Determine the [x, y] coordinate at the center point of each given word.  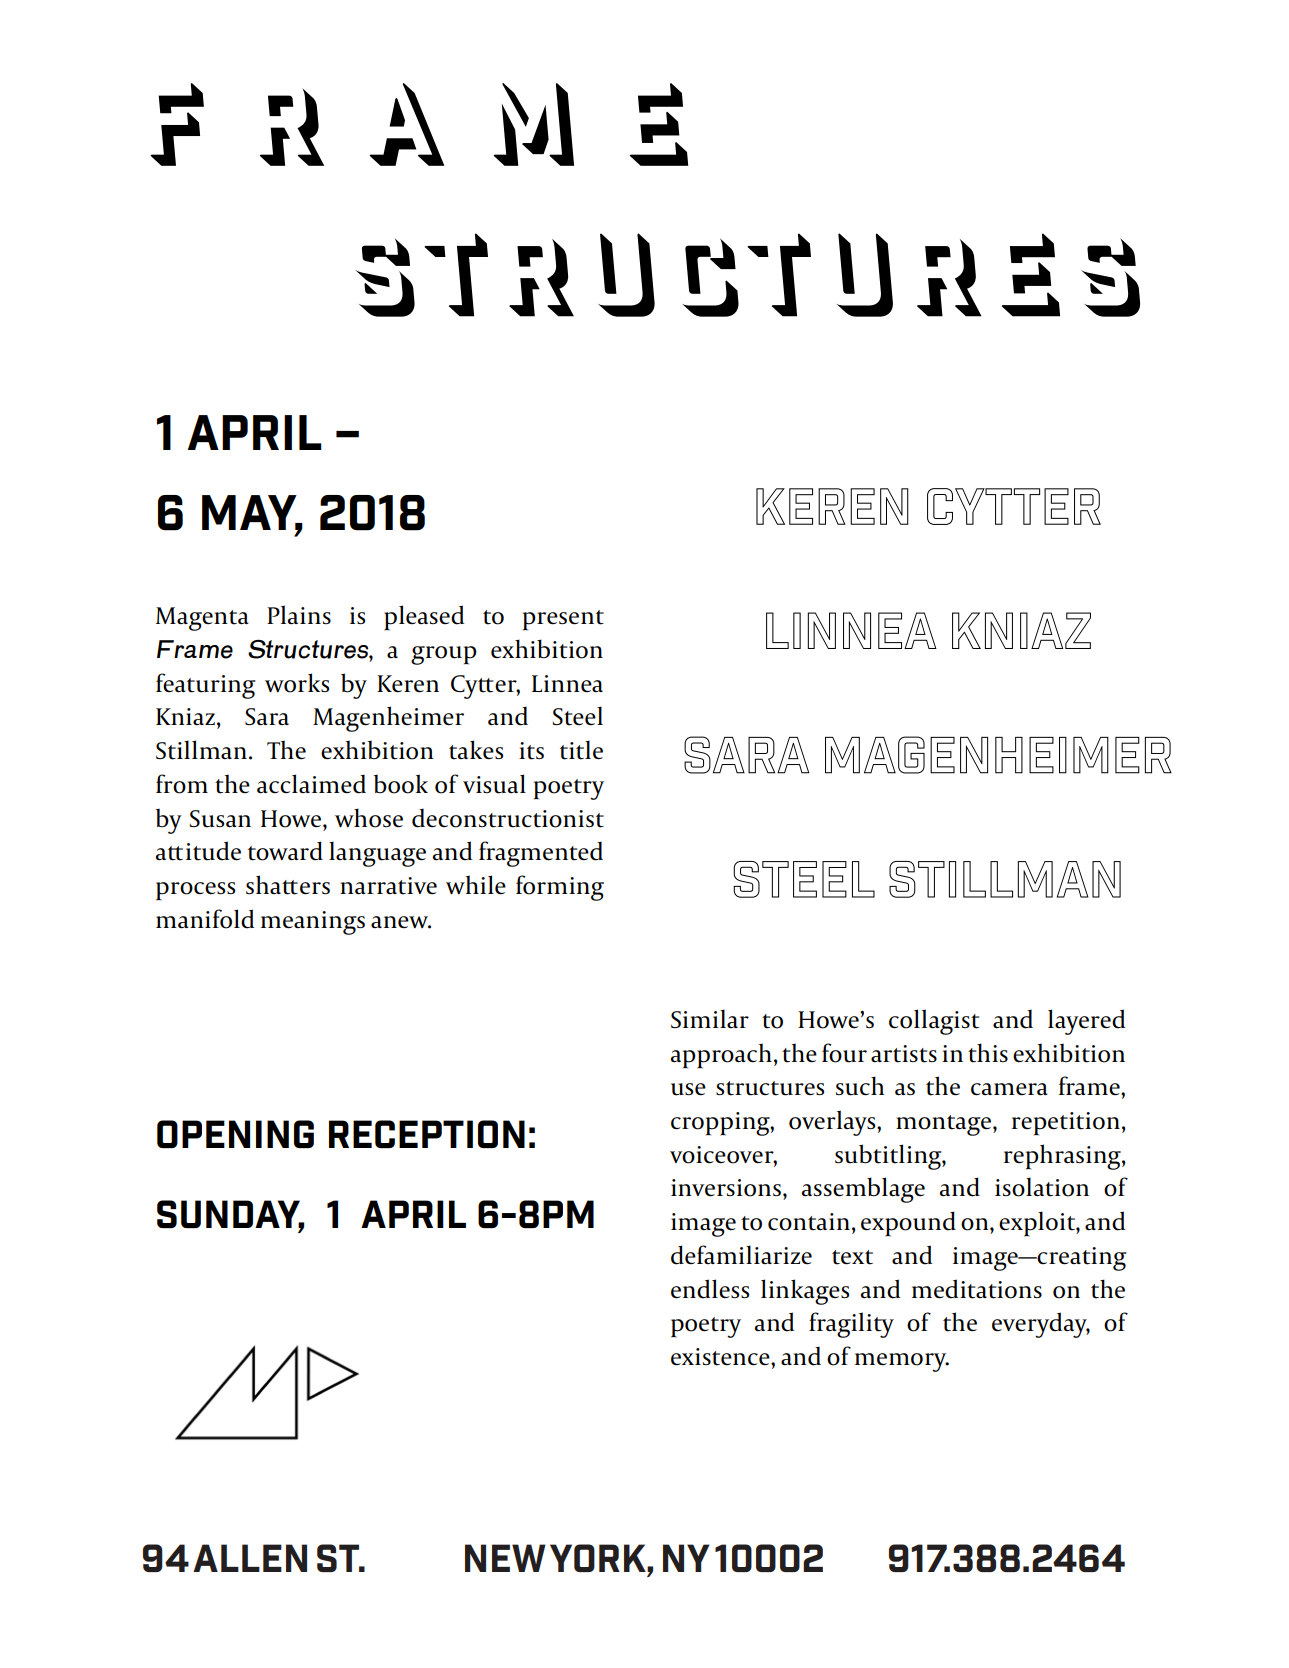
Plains [299, 614]
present [563, 620]
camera [1009, 1089]
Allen [250, 1558]
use [688, 1089]
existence [721, 1357]
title [581, 750]
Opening [235, 1134]
